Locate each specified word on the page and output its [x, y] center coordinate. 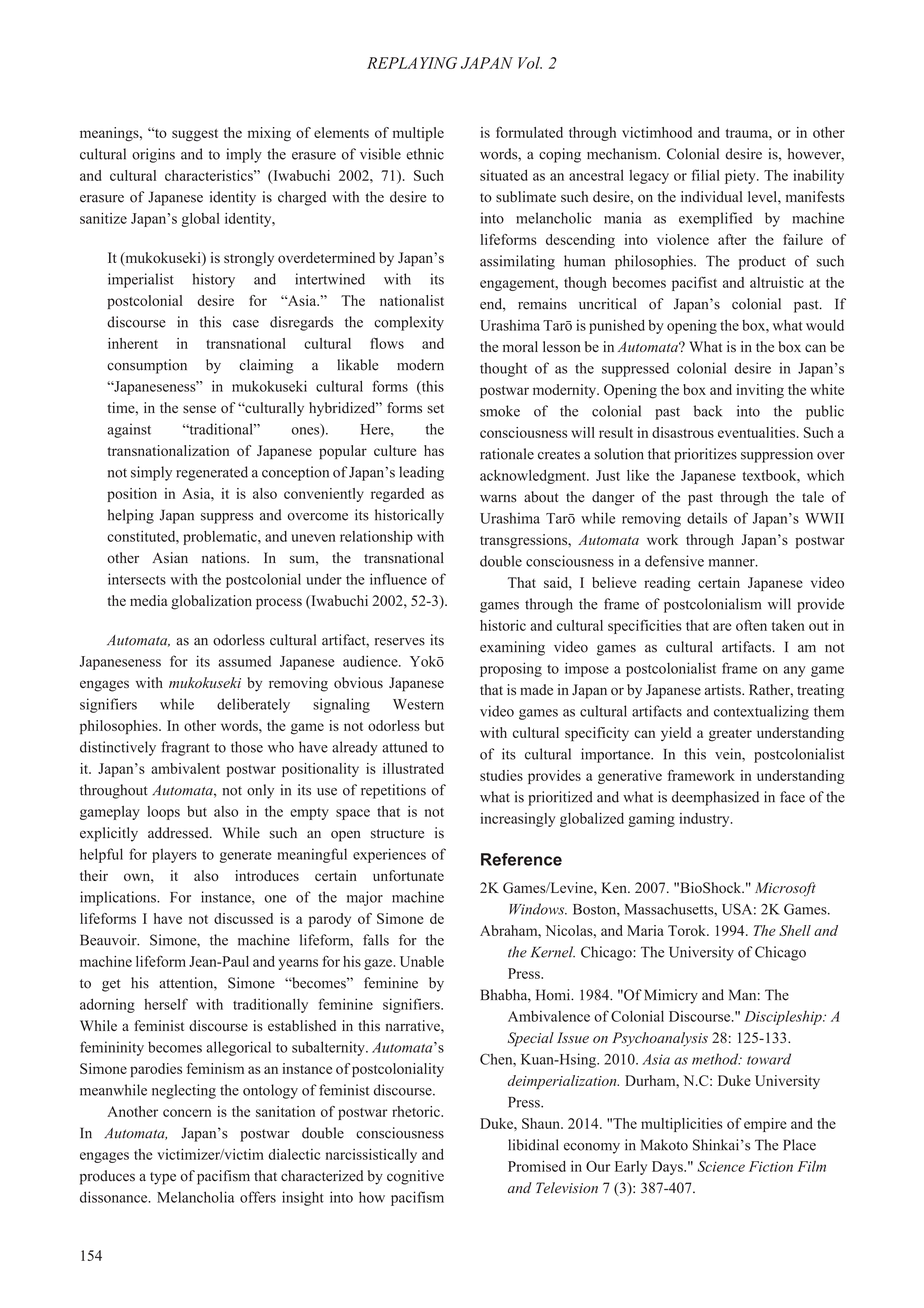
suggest [195, 135]
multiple [418, 134]
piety [741, 176]
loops [163, 813]
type [163, 1178]
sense [199, 409]
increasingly [517, 820]
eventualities [758, 432]
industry [705, 820]
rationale [507, 454]
